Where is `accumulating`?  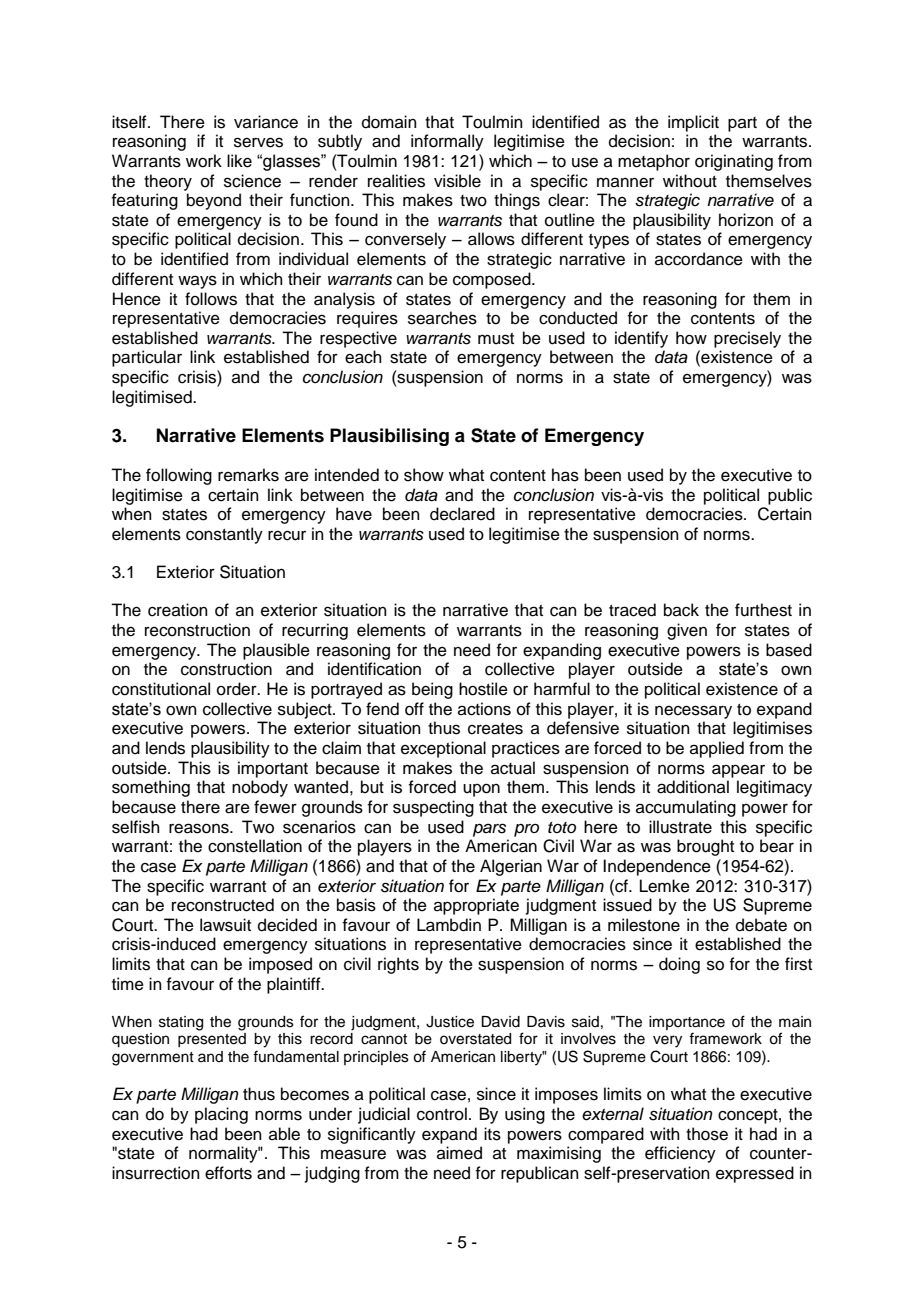
accumulating is located at coordinates (686, 808).
